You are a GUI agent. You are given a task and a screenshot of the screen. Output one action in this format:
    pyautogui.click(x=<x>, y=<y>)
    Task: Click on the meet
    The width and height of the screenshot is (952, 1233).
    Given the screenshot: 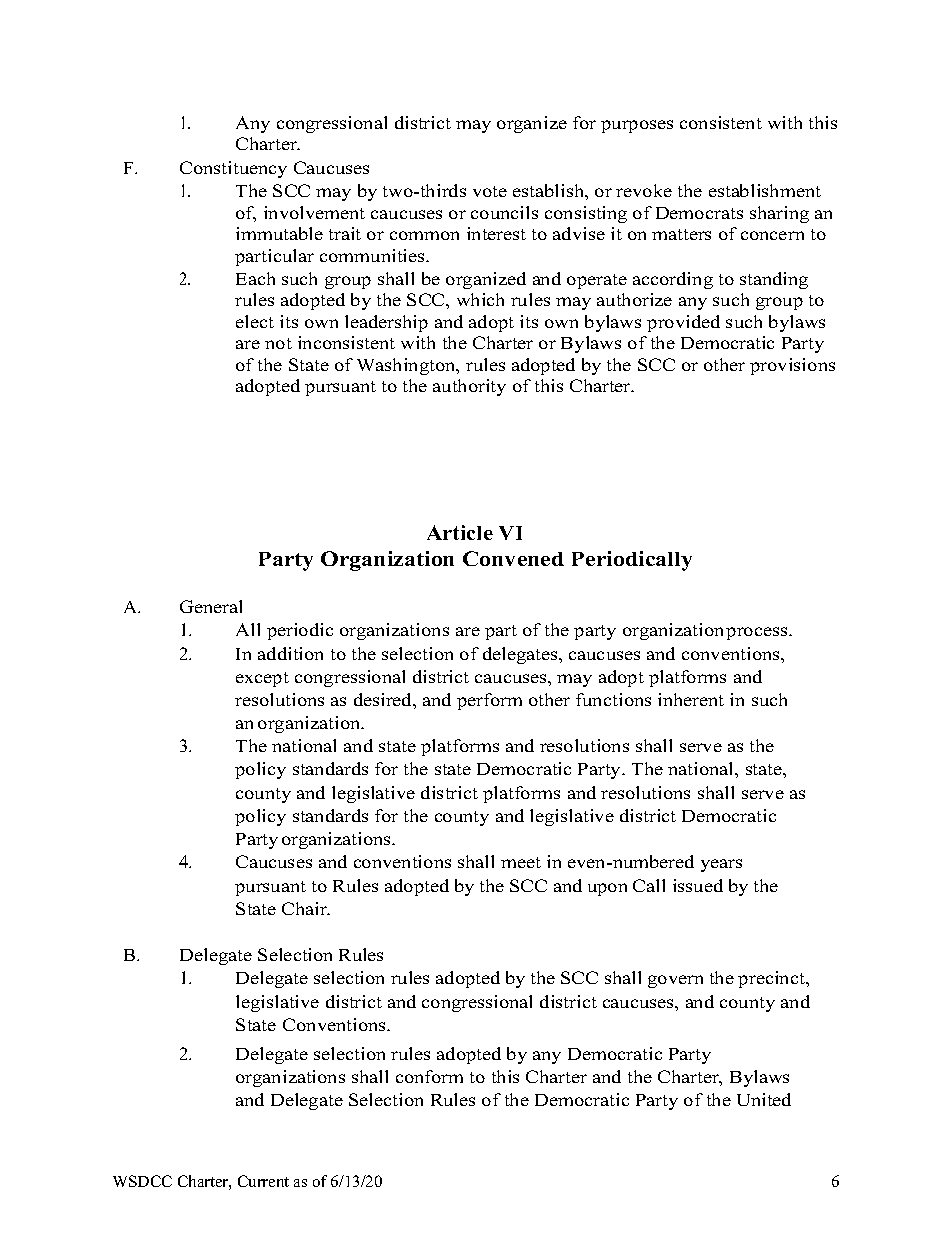 What is the action you would take?
    pyautogui.click(x=521, y=862)
